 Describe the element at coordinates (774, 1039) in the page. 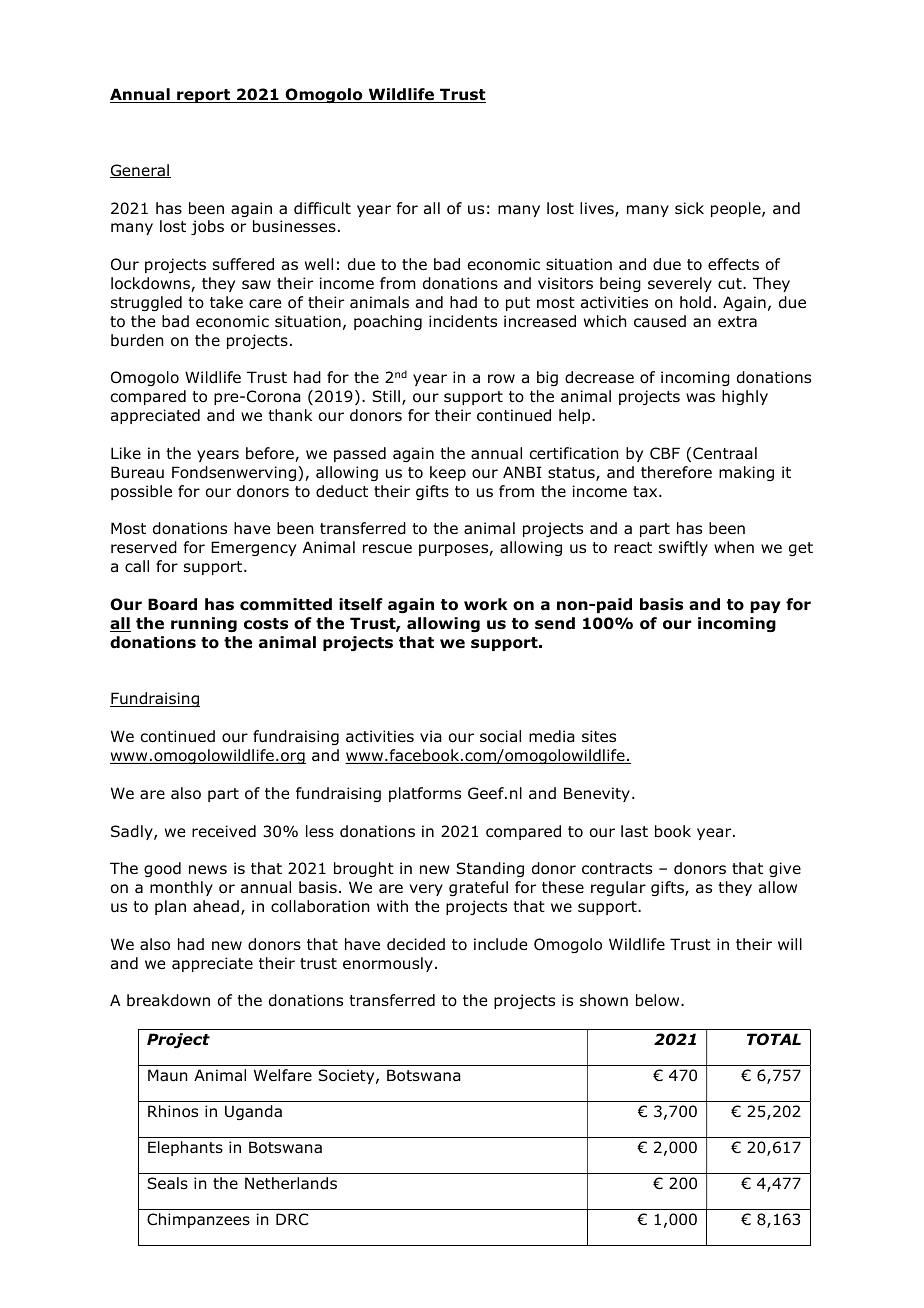

I see `TOTAL` at that location.
